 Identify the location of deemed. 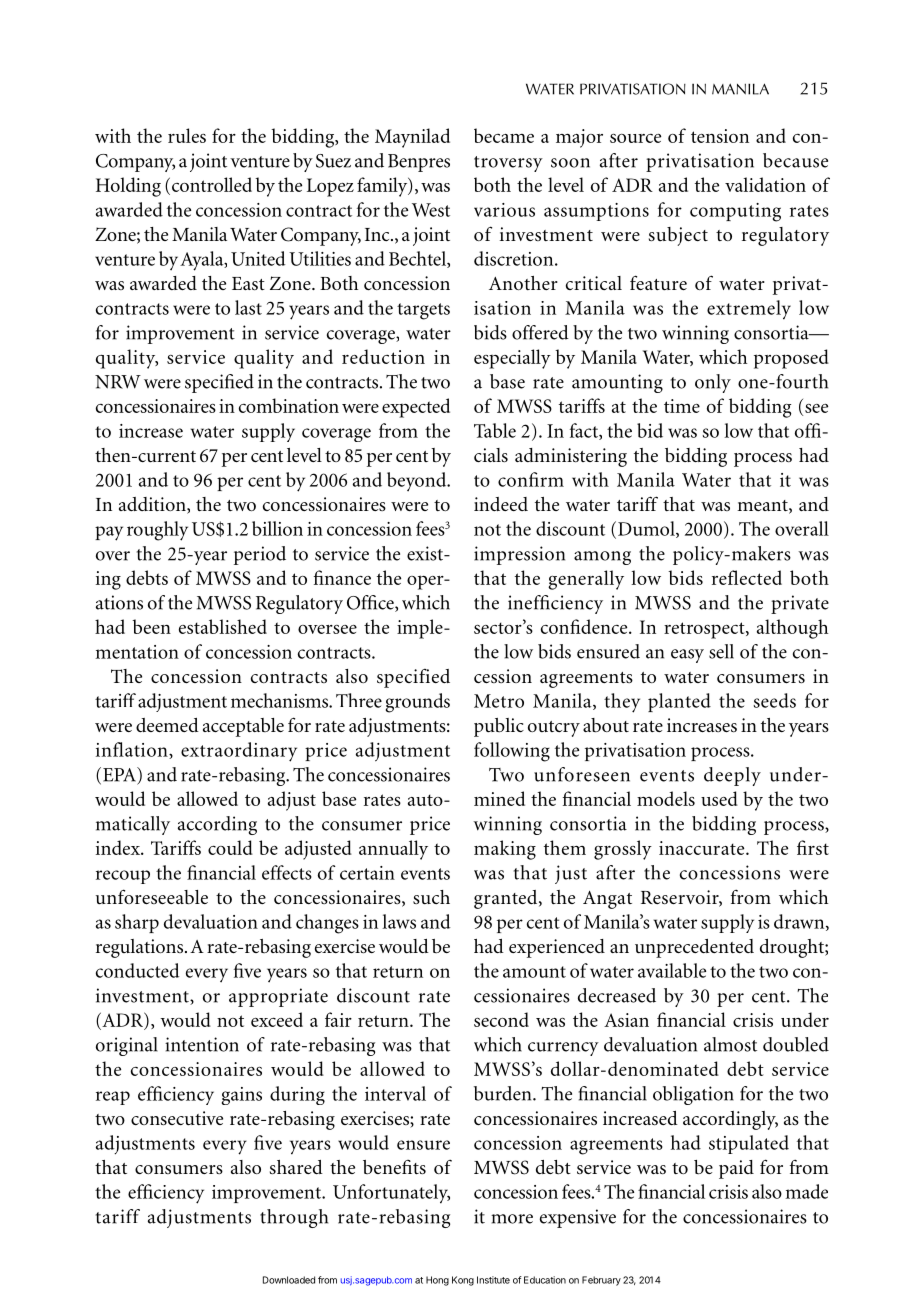
(167, 725).
